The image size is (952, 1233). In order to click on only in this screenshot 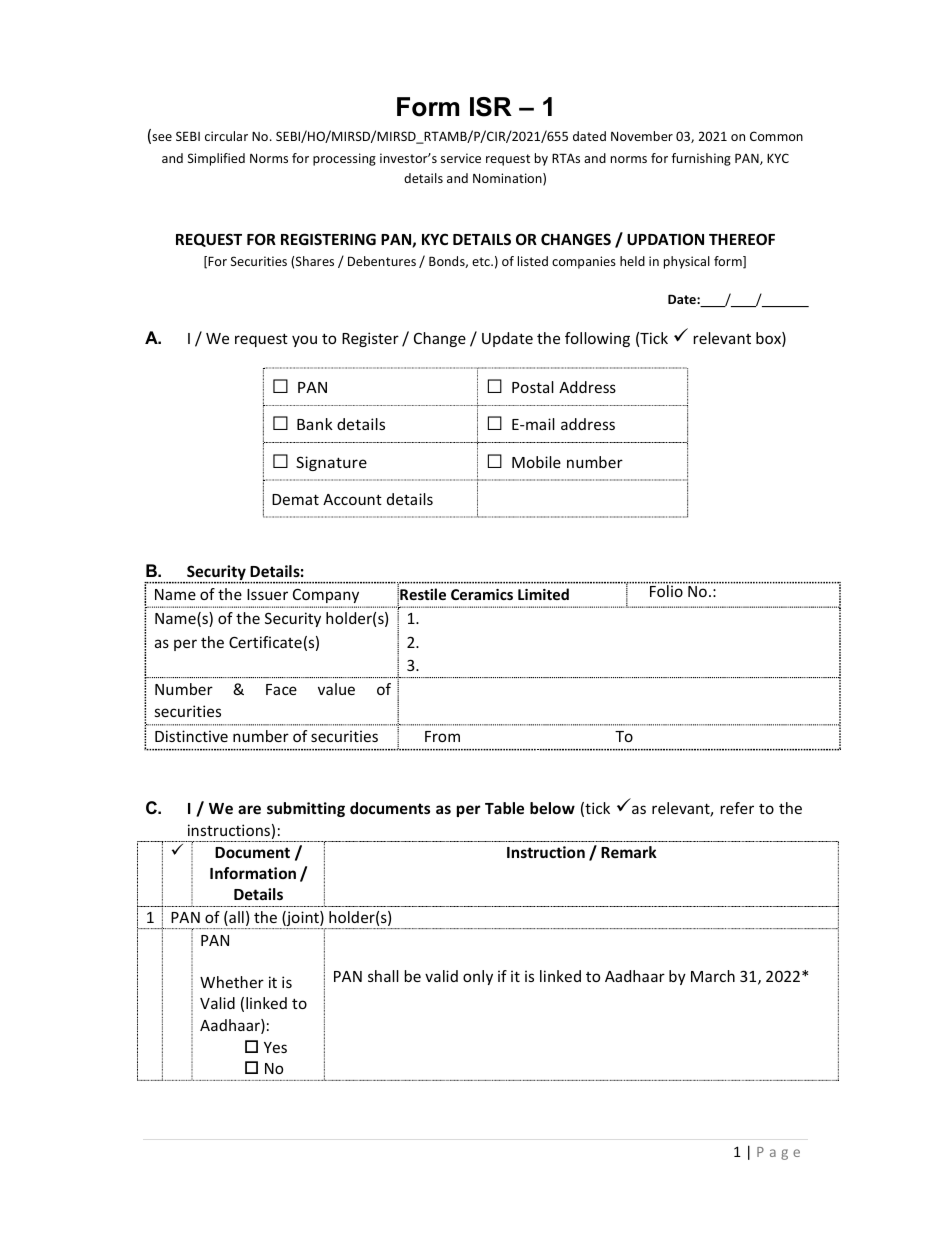, I will do `click(478, 977)`.
